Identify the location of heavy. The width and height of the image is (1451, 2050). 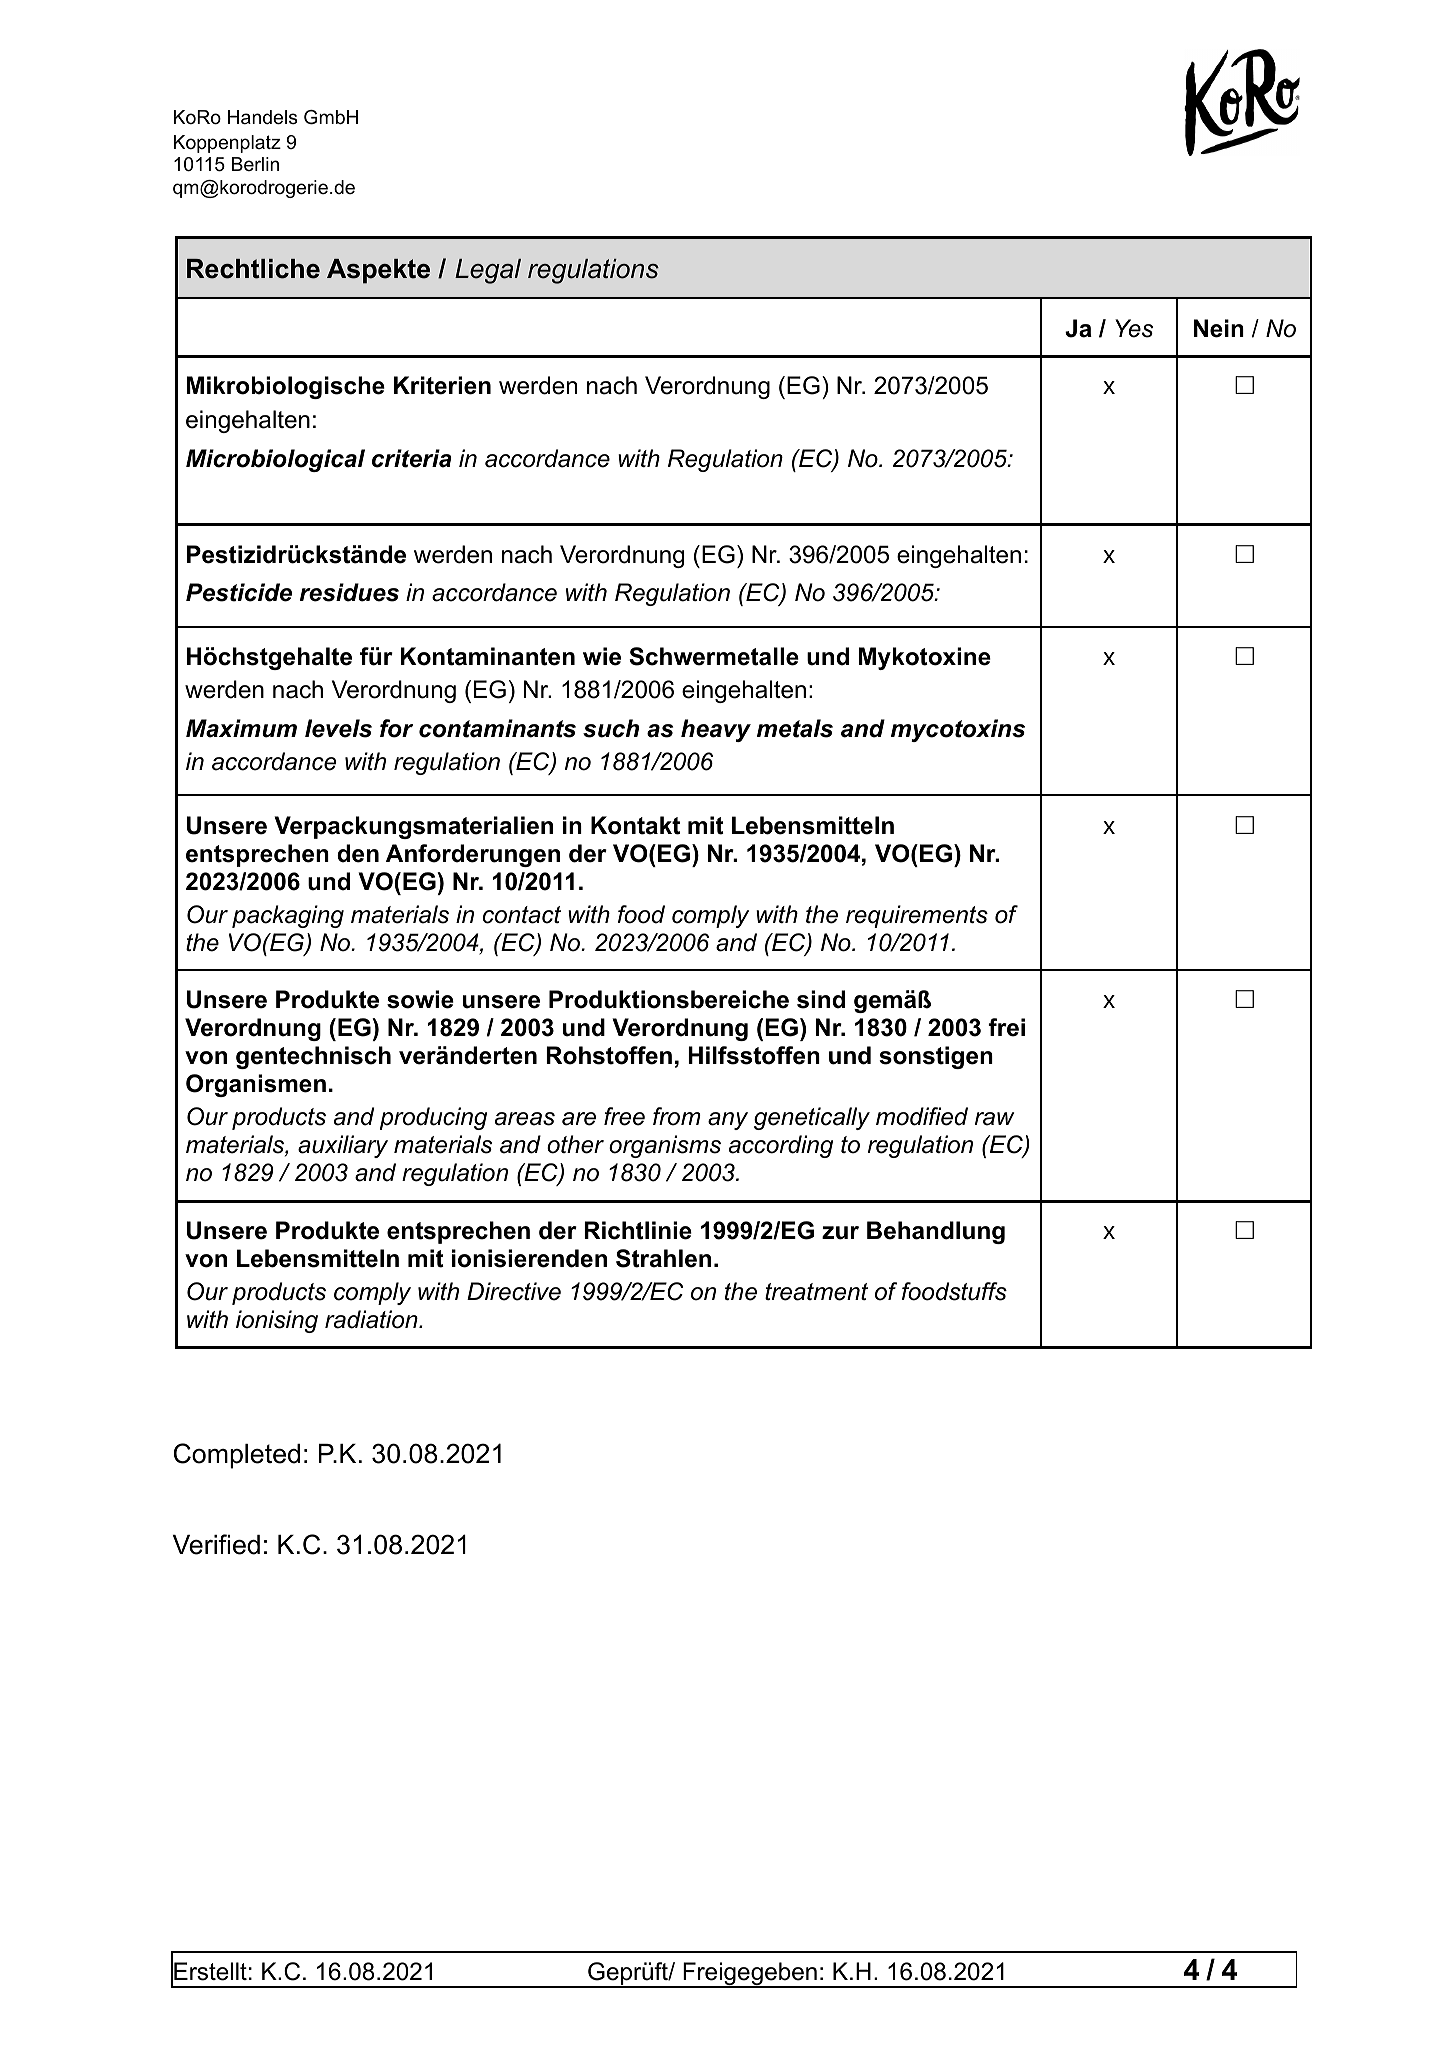
(716, 730).
